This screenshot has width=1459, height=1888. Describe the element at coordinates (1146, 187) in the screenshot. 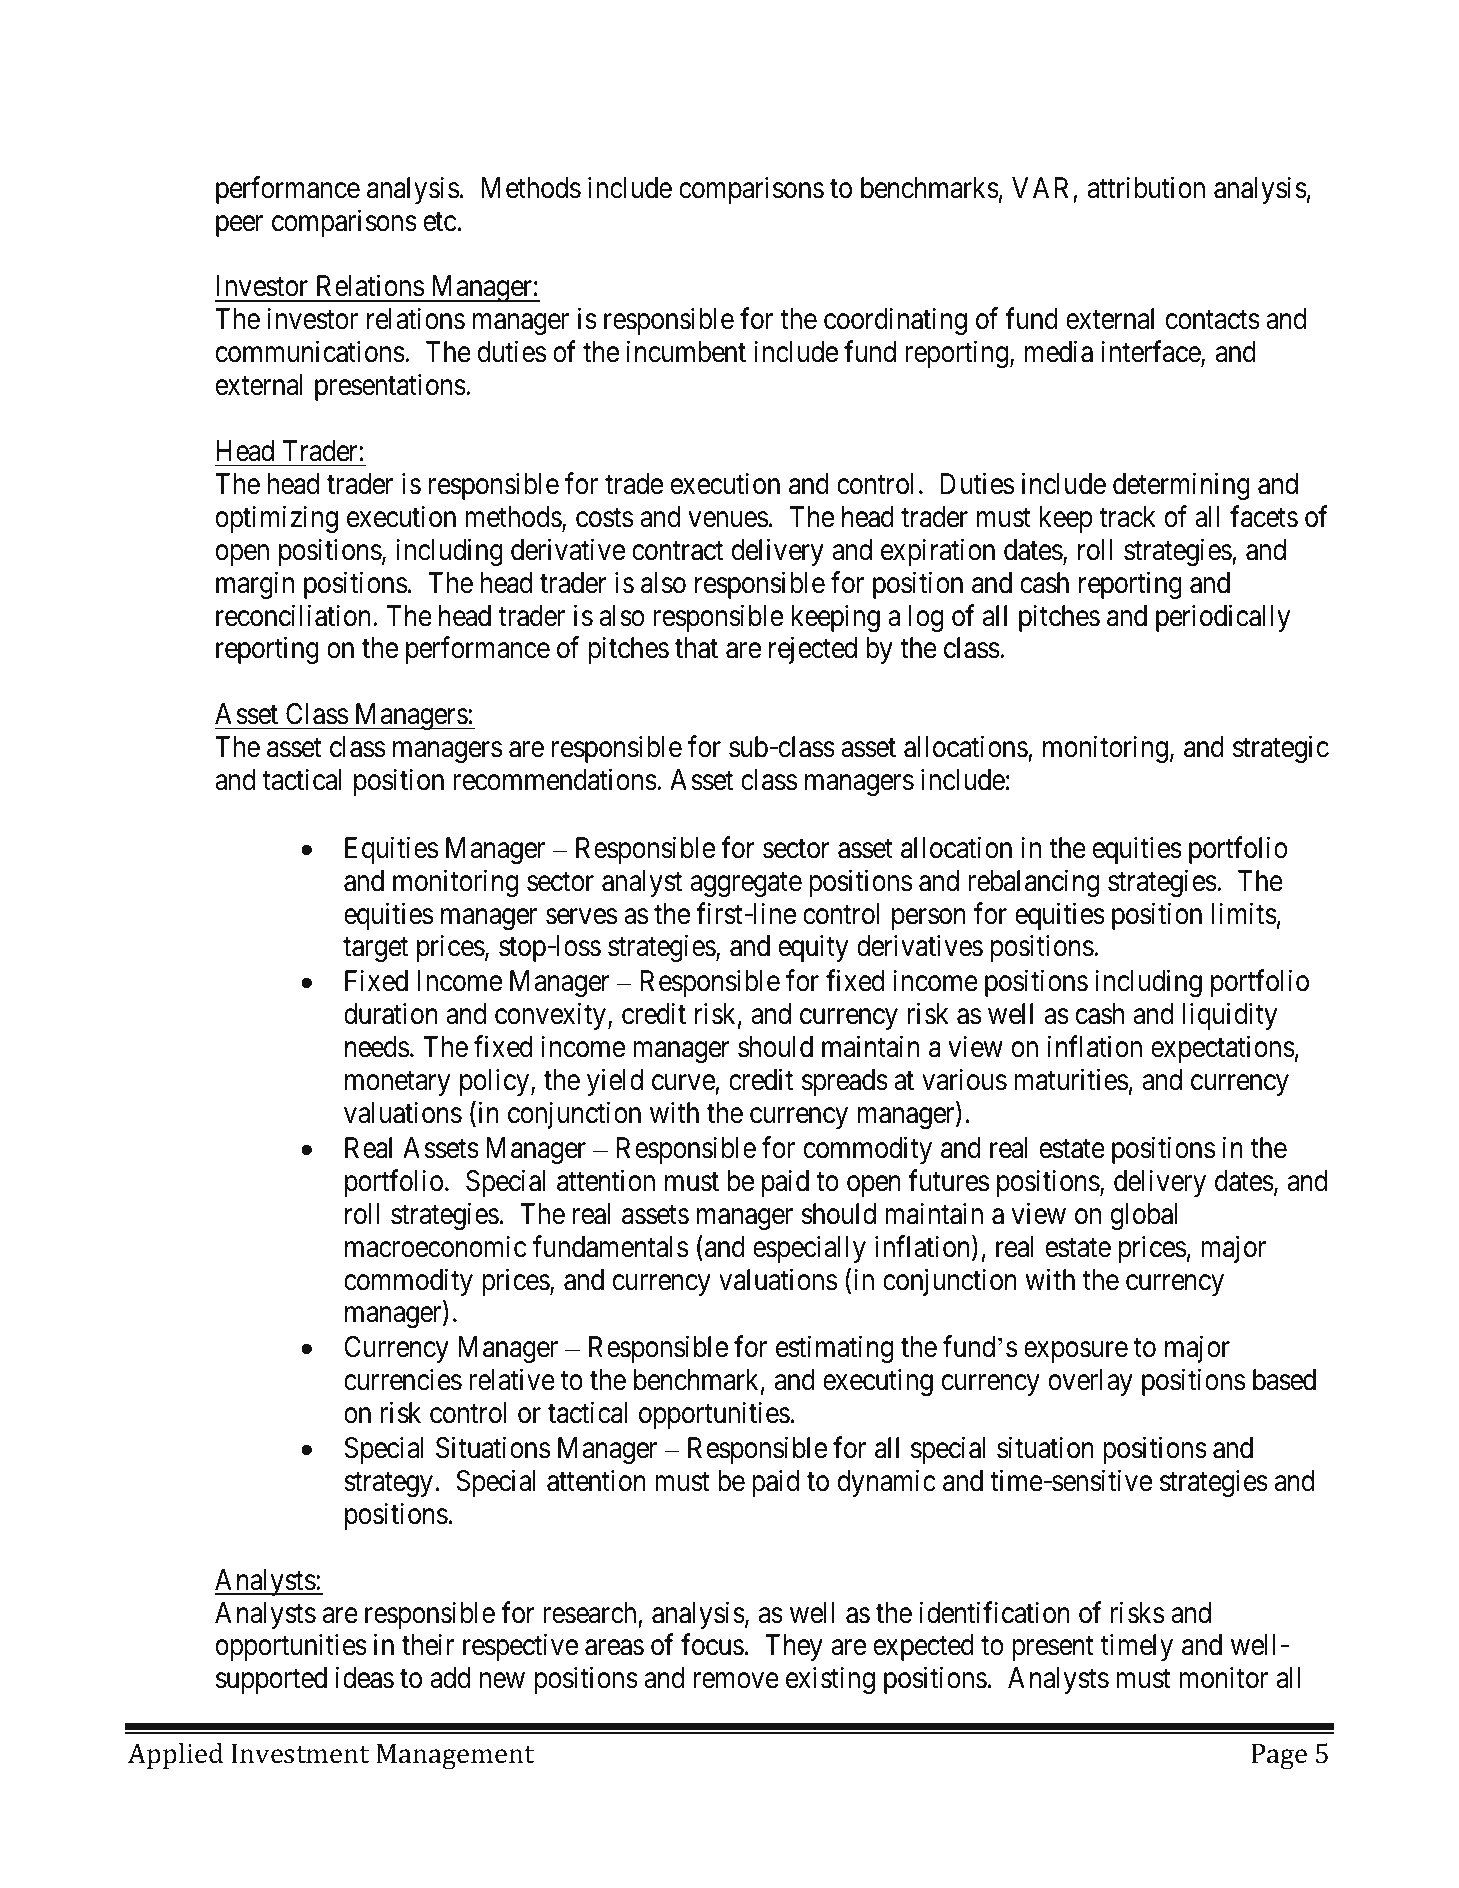

I see `attribution` at that location.
